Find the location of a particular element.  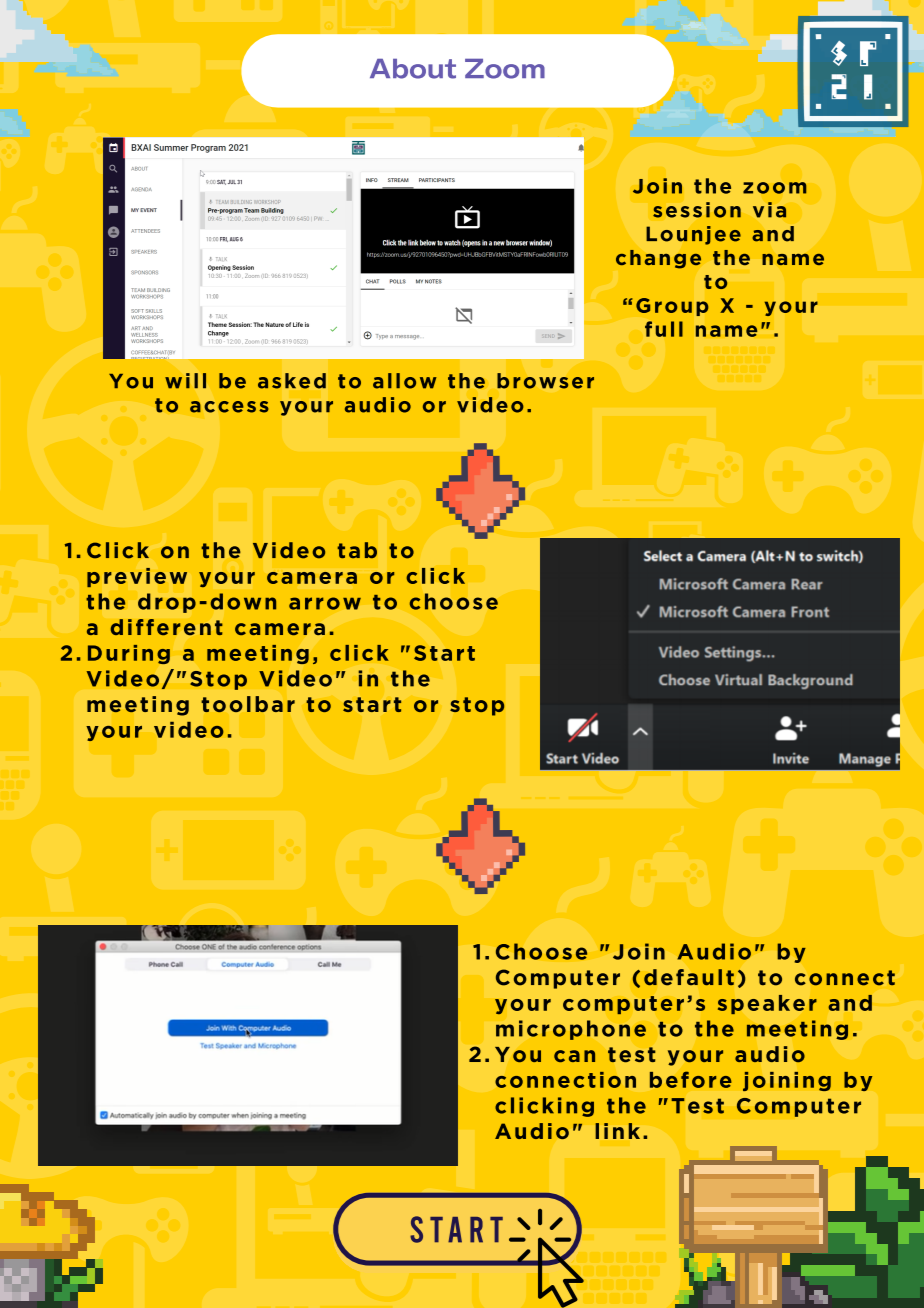

tab is located at coordinates (357, 550).
